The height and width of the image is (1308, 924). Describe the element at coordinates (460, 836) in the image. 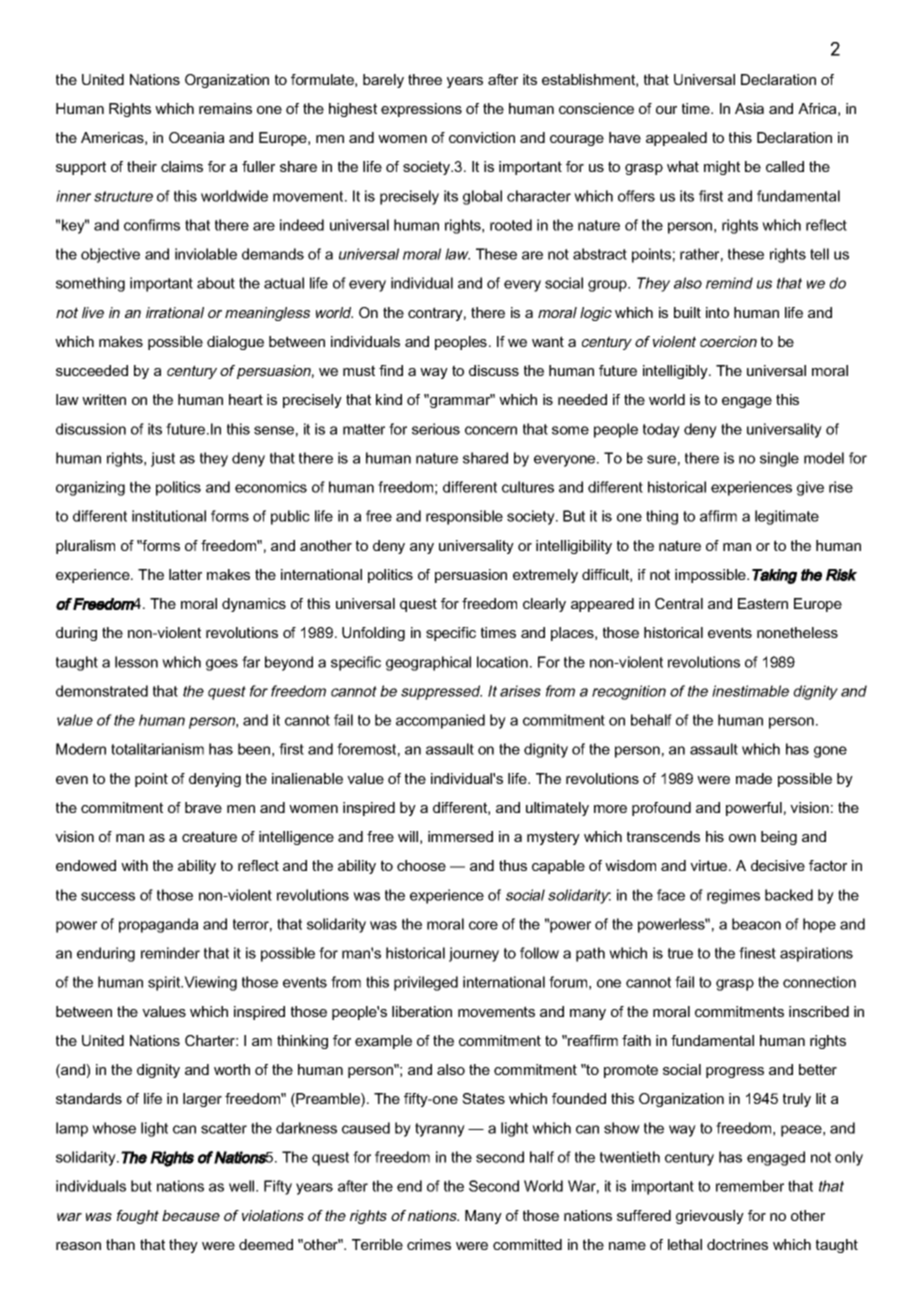

I see `immersed` at that location.
